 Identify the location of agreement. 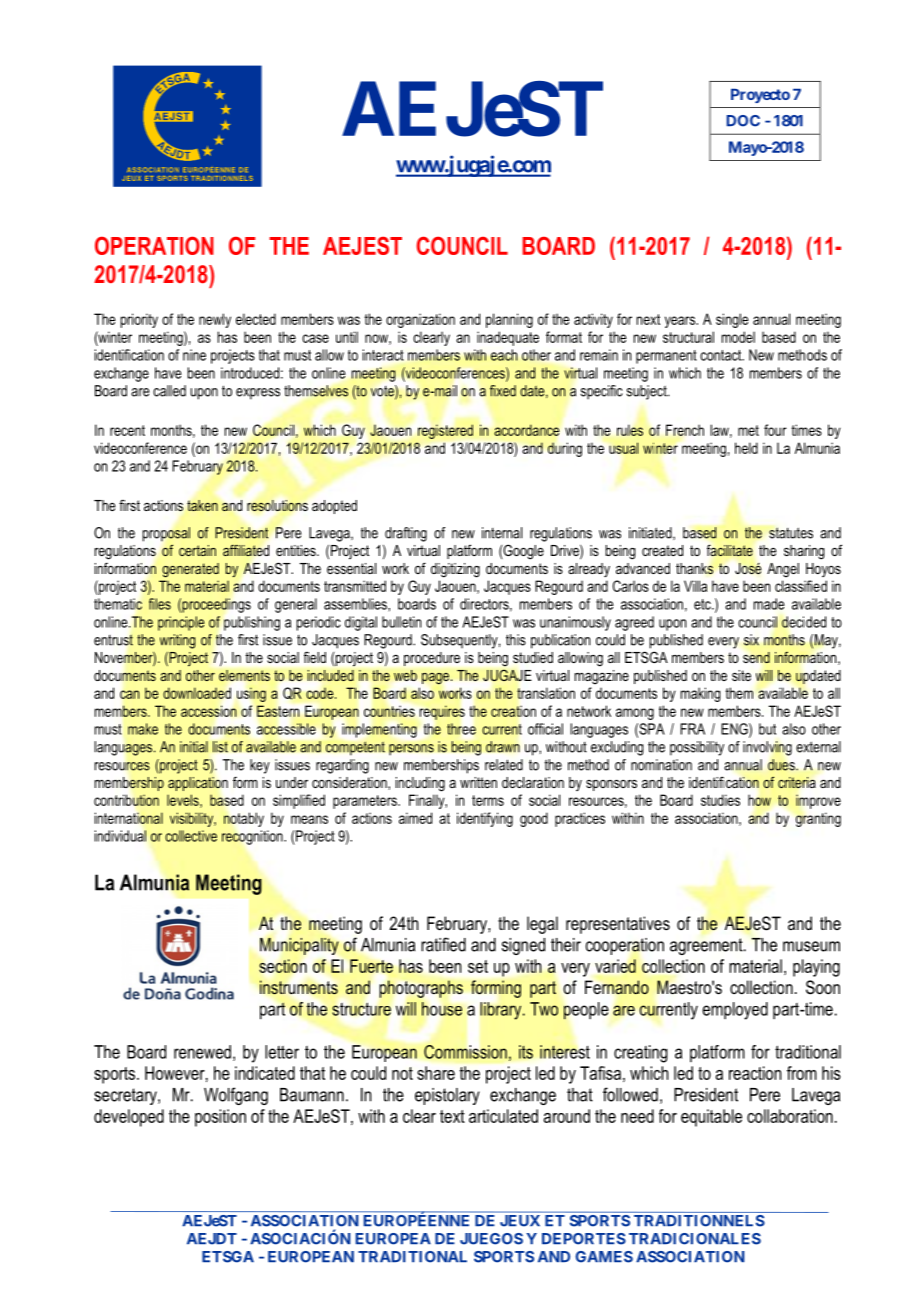
(707, 946).
